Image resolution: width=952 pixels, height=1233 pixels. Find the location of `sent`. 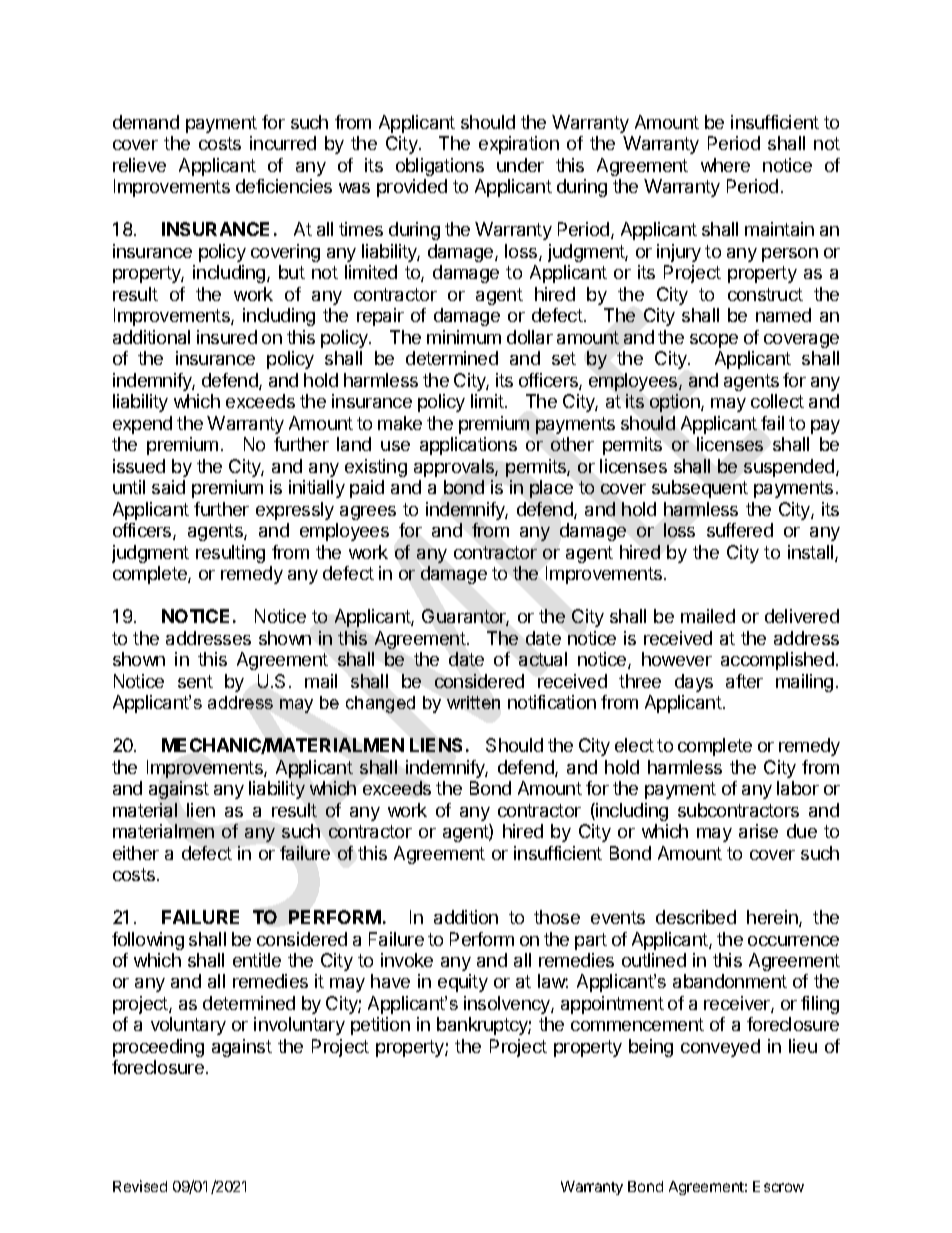

sent is located at coordinates (195, 681).
